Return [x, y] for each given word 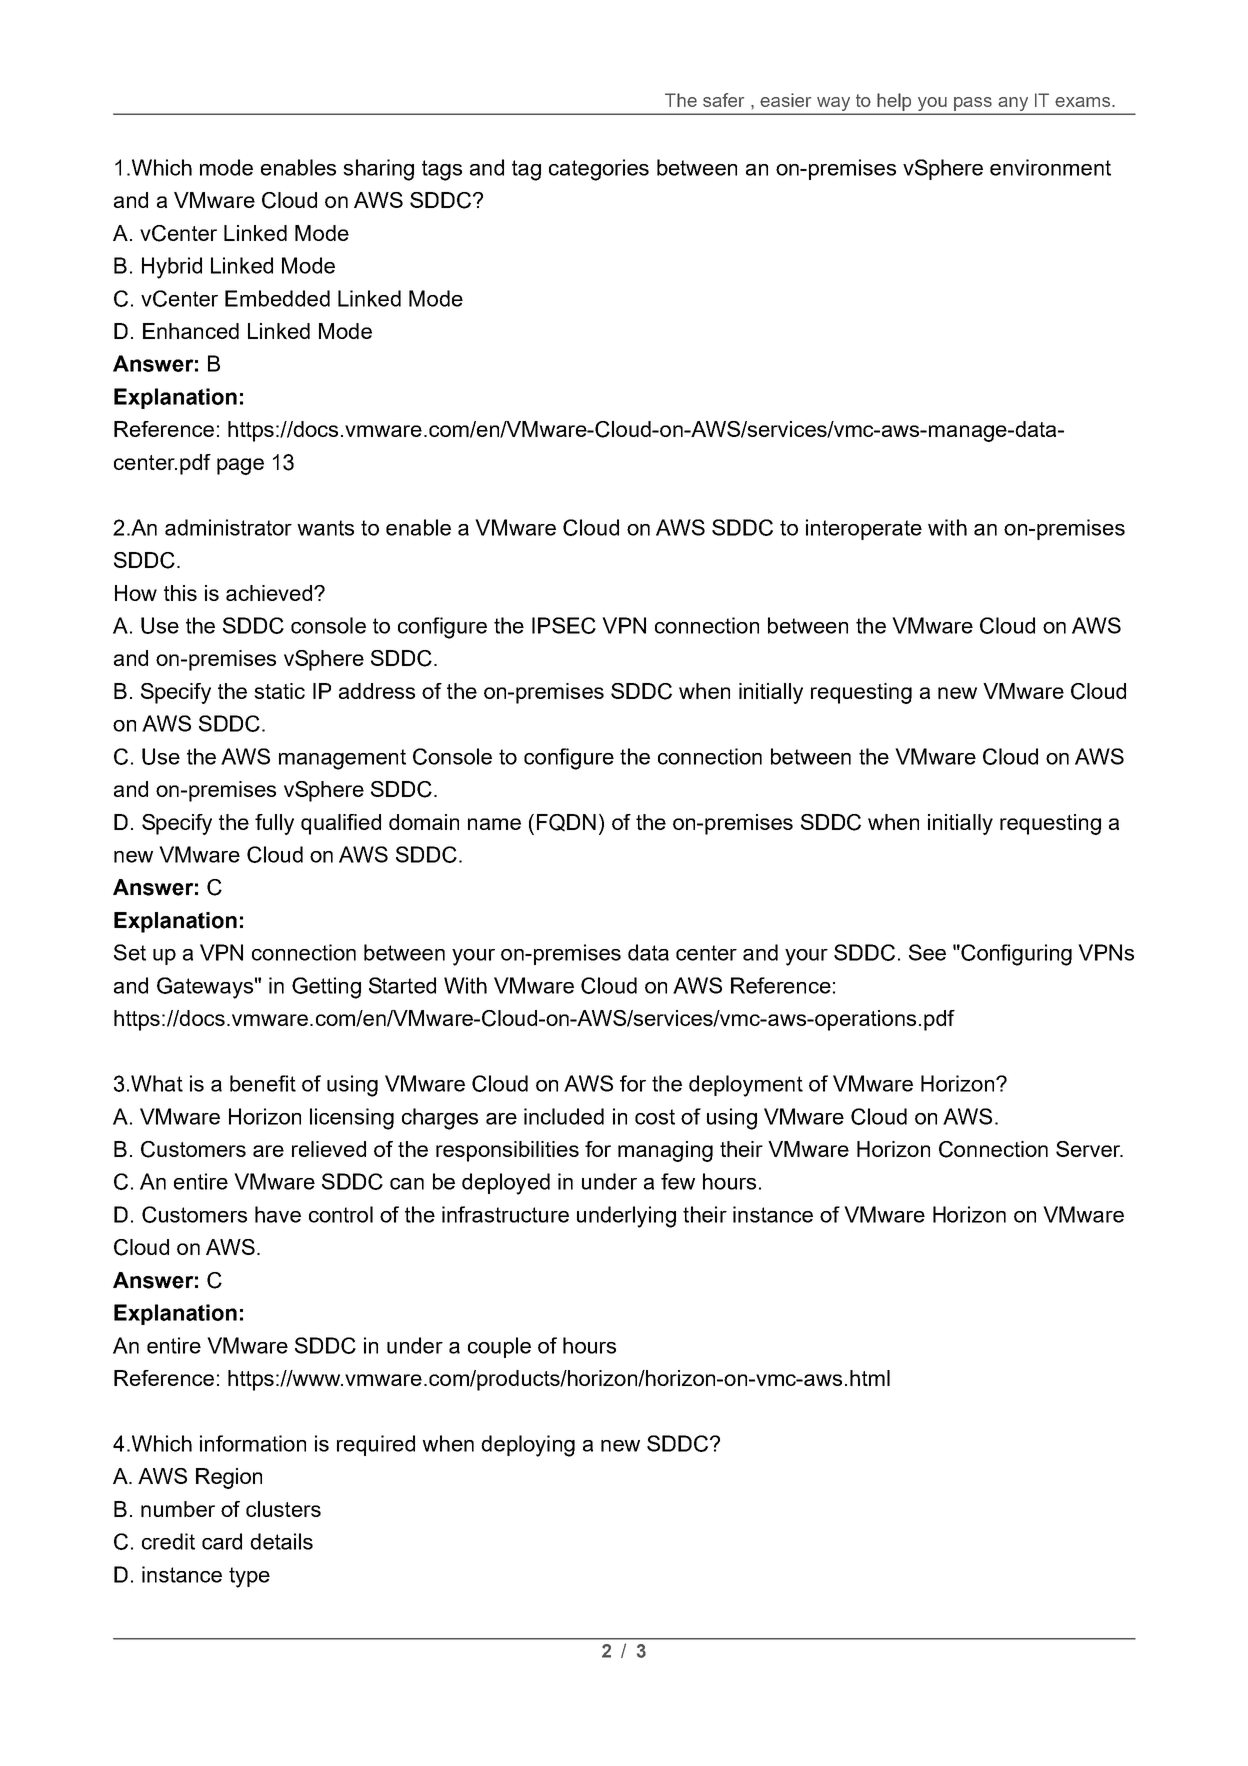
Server [1089, 1149]
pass [972, 104]
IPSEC [564, 625]
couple [499, 1347]
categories [599, 170]
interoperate [864, 529]
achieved [270, 593]
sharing [378, 170]
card [222, 1541]
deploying [528, 1446]
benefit [263, 1083]
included [564, 1116]
